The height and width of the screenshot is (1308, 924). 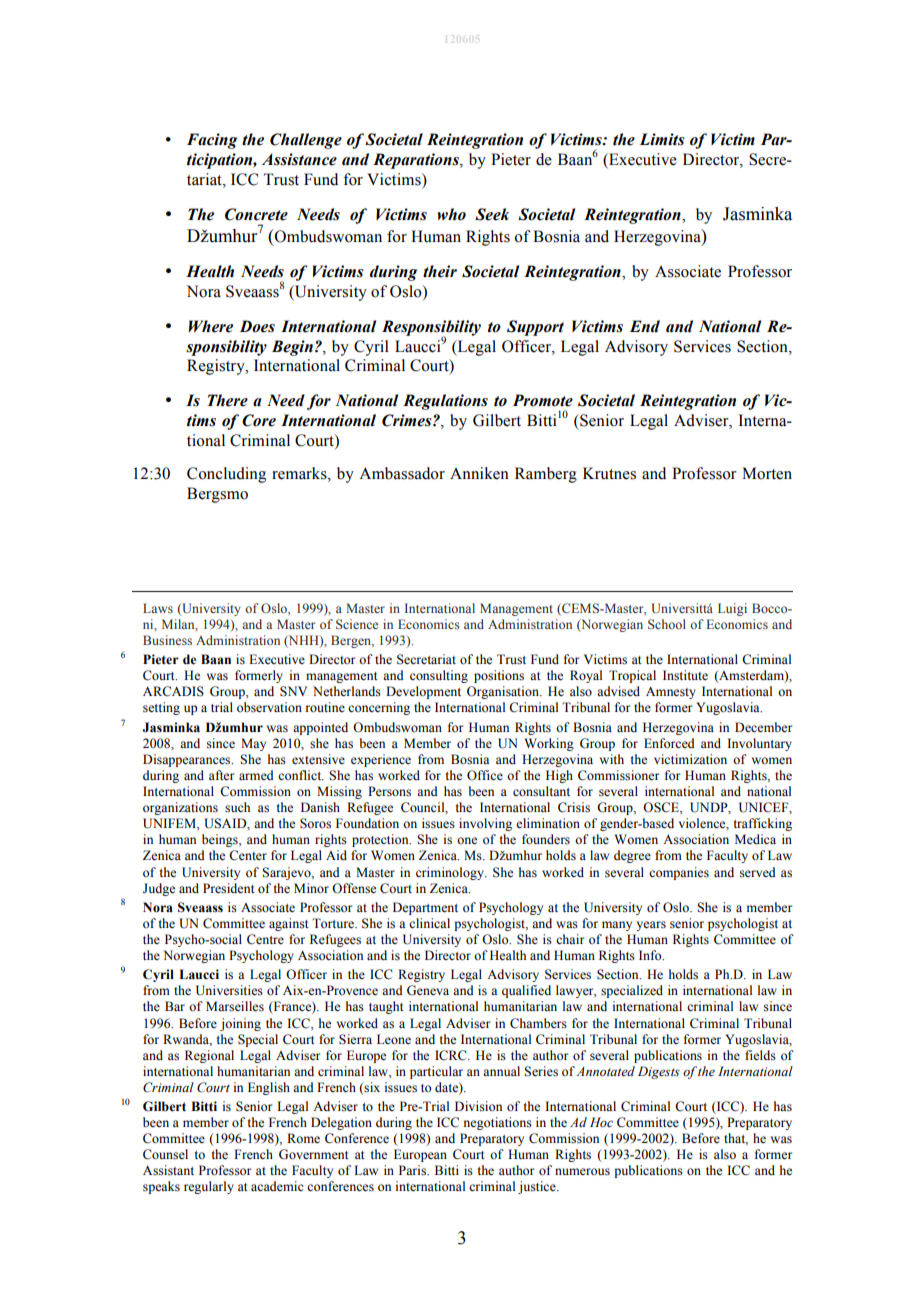 What do you see at coordinates (662, 139) in the screenshot?
I see `Limits` at bounding box center [662, 139].
